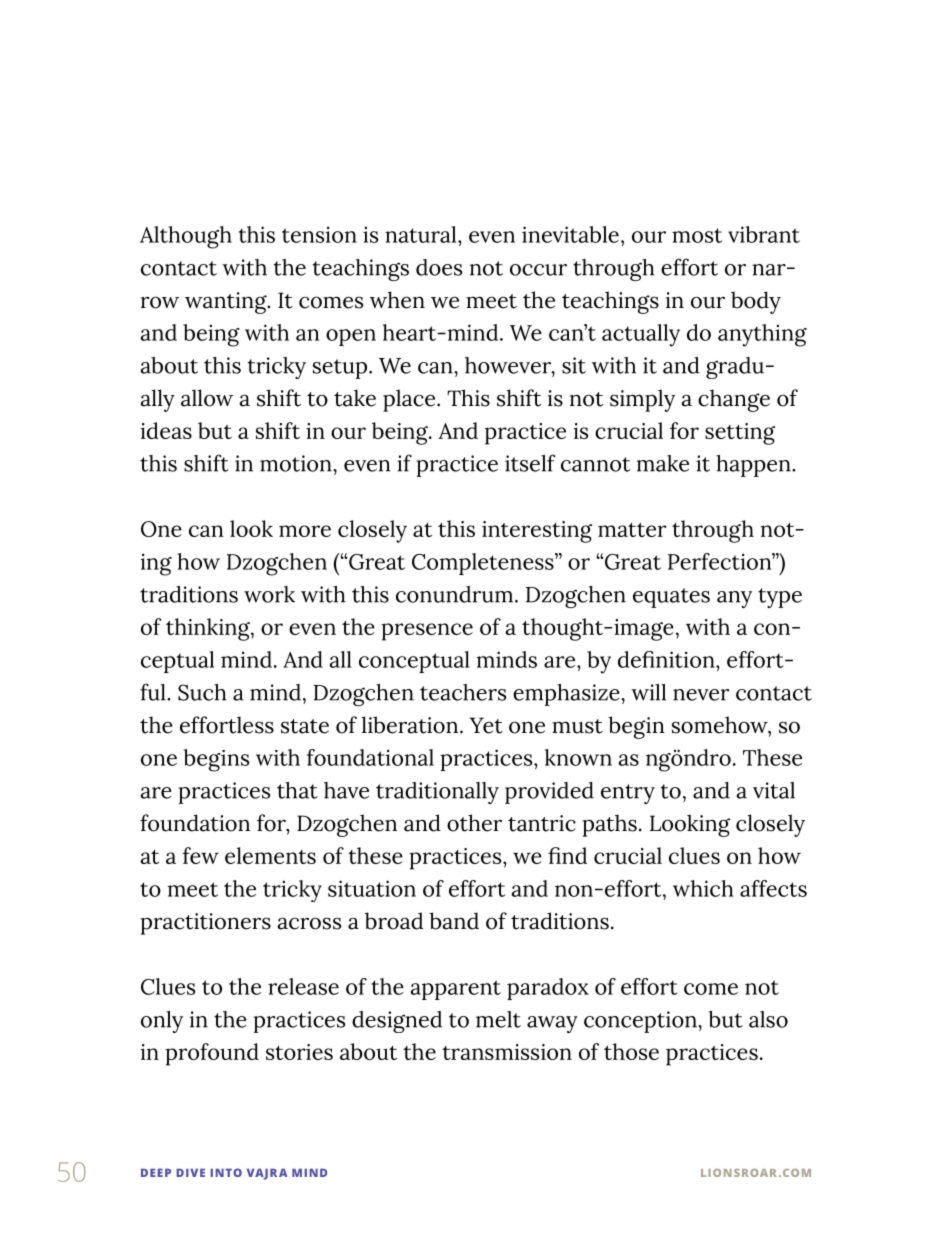 The height and width of the screenshot is (1233, 952). Describe the element at coordinates (186, 237) in the screenshot. I see `Although` at that location.
